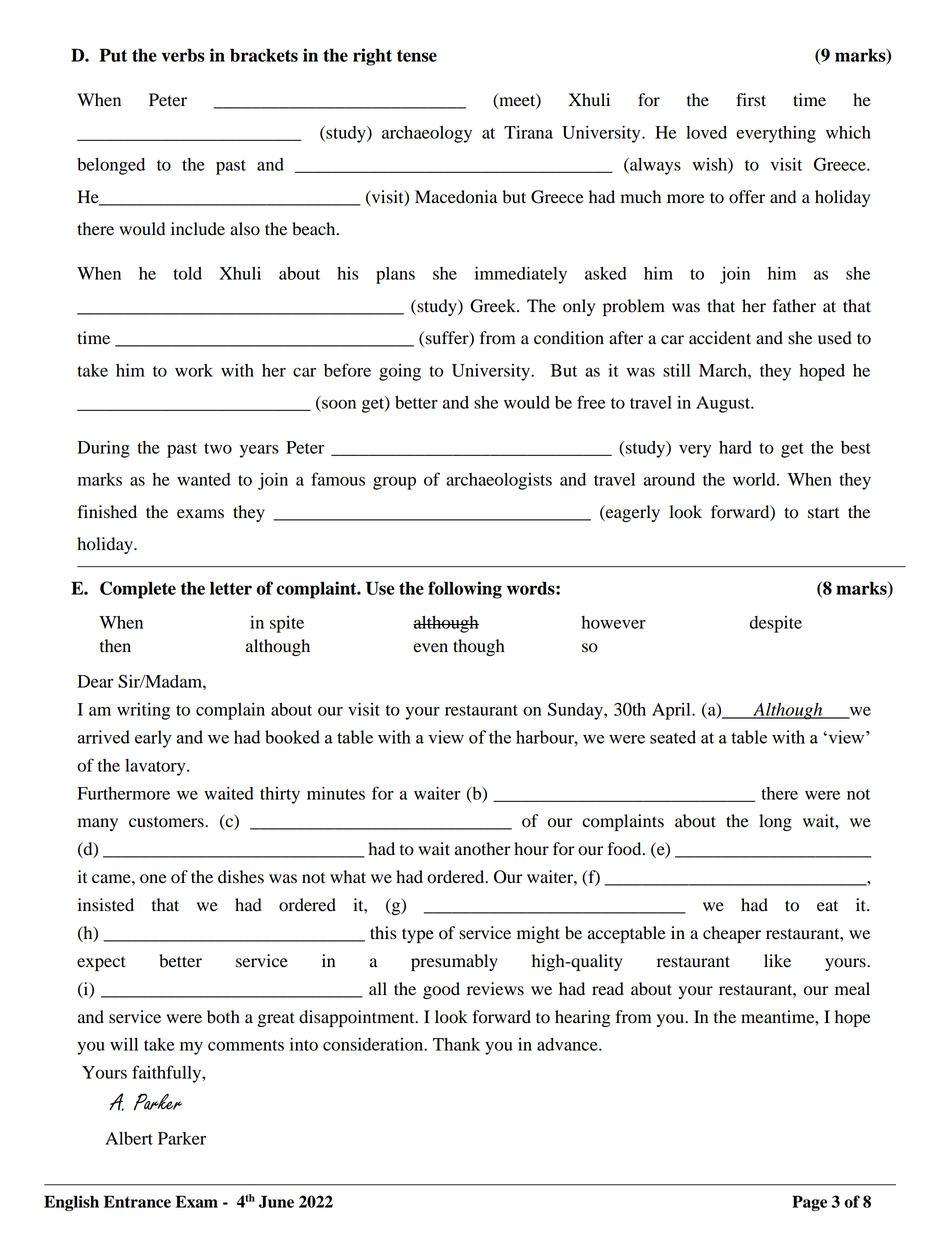 Image resolution: width=952 pixels, height=1233 pixels. Describe the element at coordinates (499, 481) in the screenshot. I see `archaeologists` at that location.
